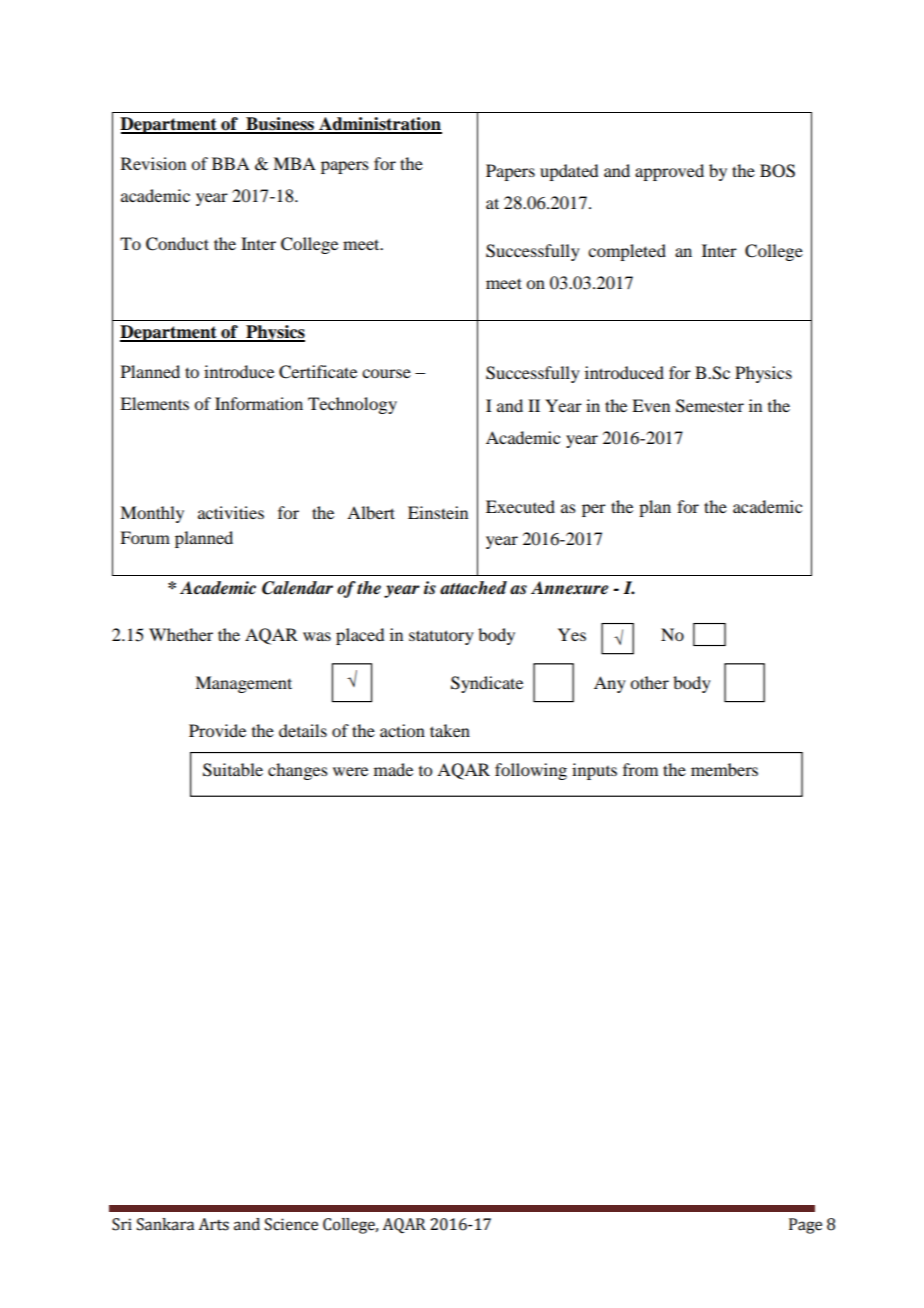  Describe the element at coordinates (777, 171) in the screenshot. I see `BOS` at that location.
